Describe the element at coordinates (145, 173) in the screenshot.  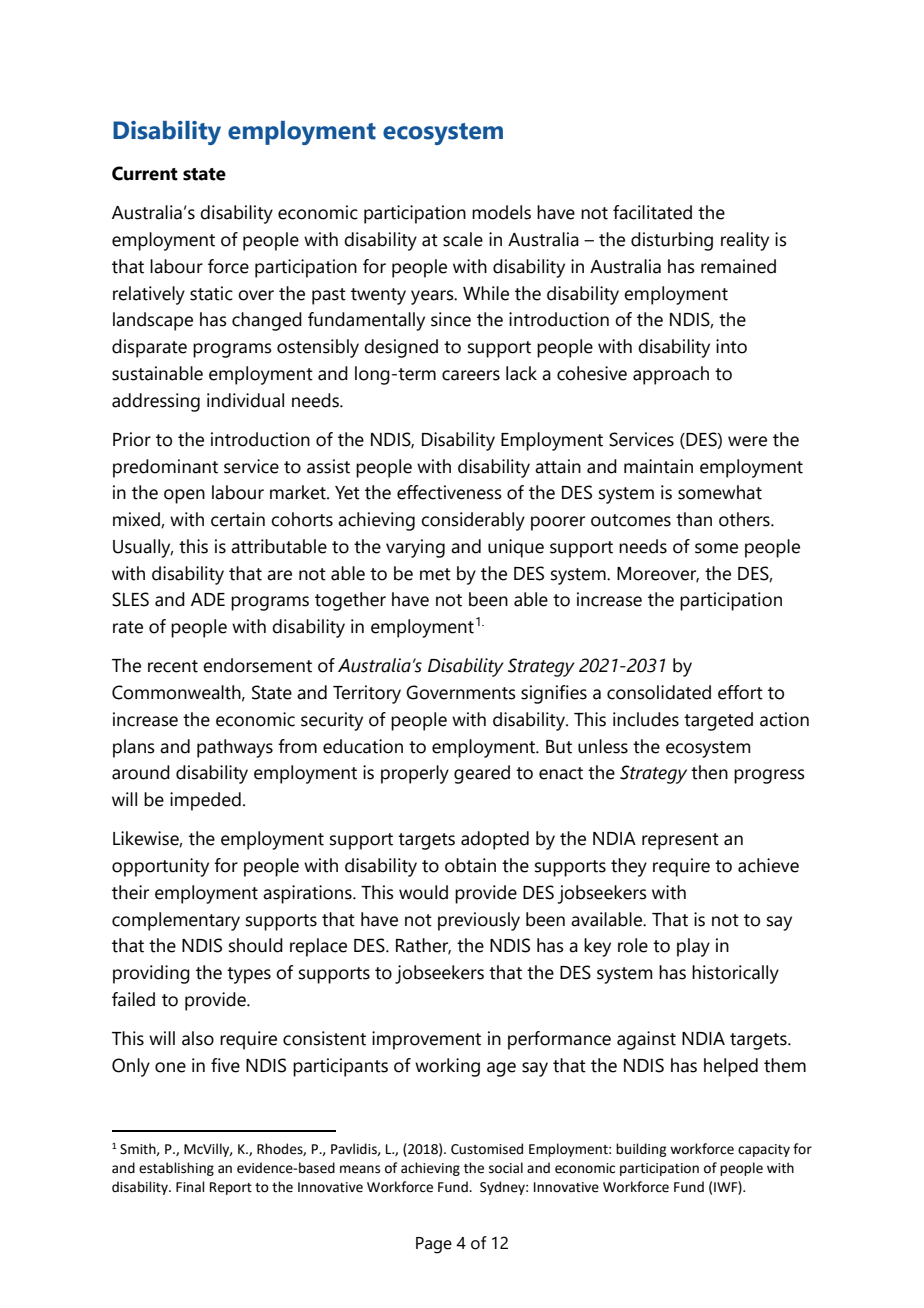
I see `Current` at that location.
